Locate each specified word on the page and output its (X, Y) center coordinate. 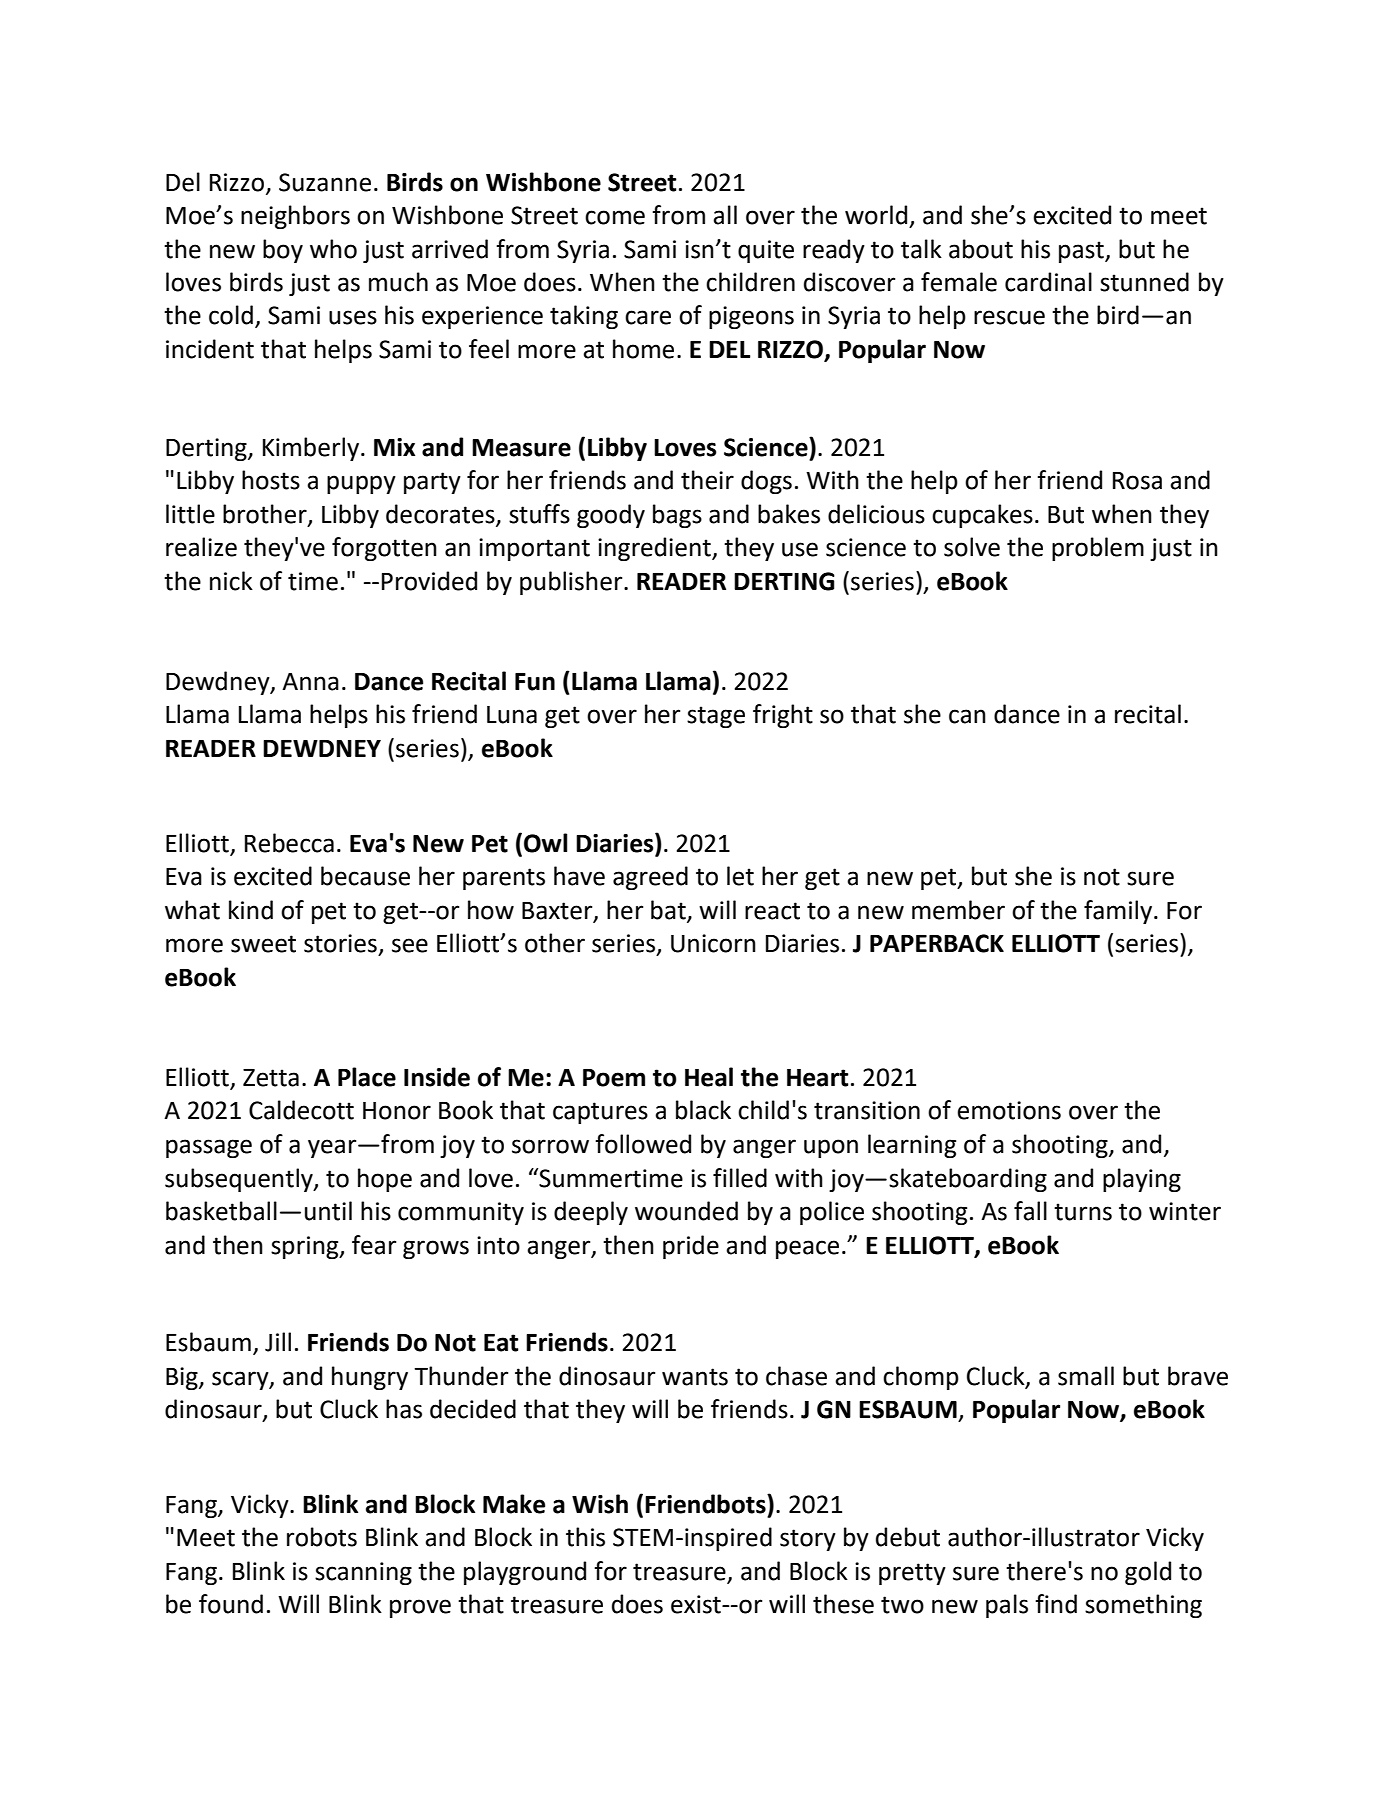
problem (1098, 549)
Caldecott (301, 1110)
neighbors (295, 217)
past (1082, 252)
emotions (1009, 1110)
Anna (310, 682)
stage (716, 717)
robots (322, 1537)
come (615, 217)
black (703, 1110)
